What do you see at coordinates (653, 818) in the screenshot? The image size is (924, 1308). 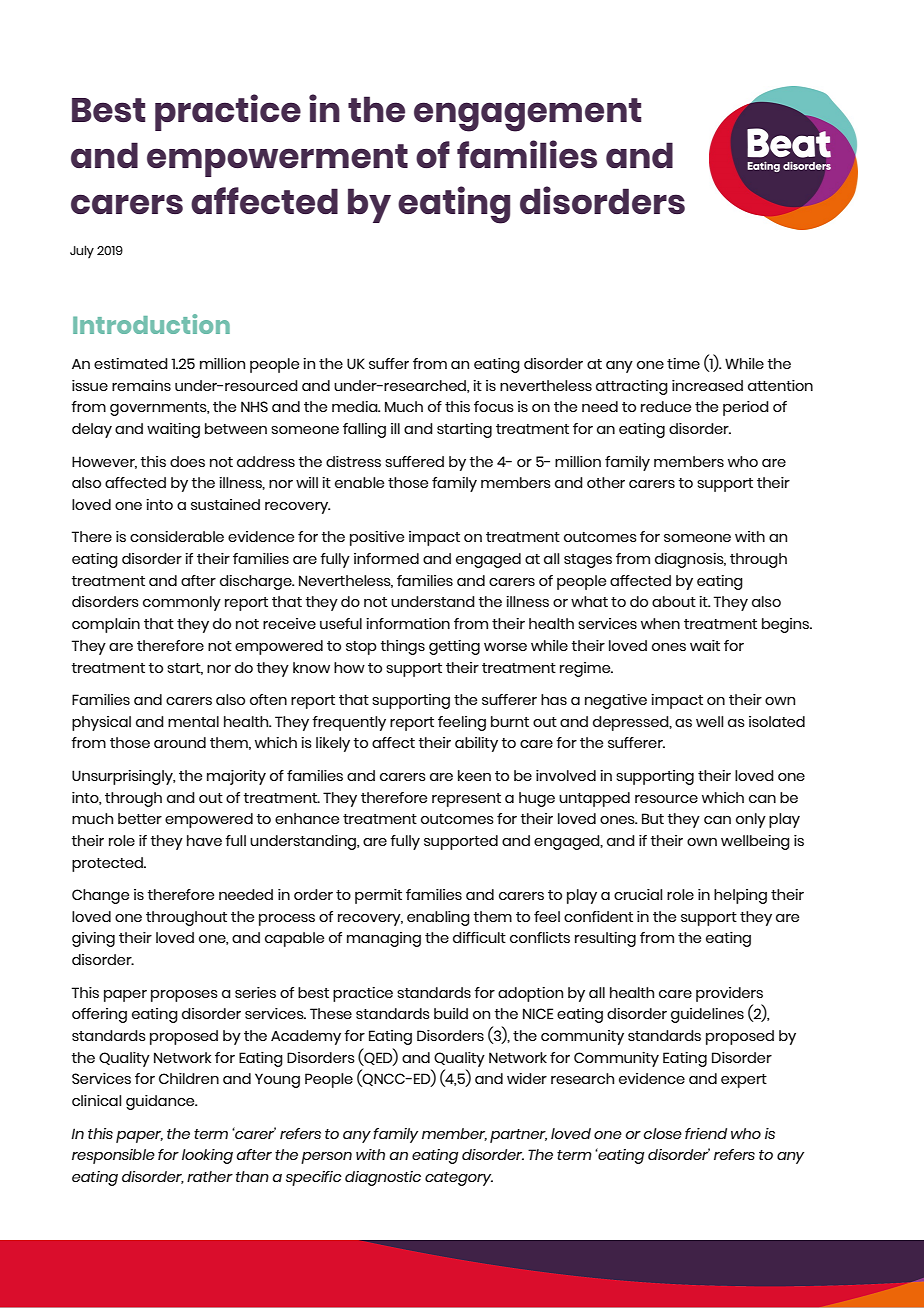 I see `But` at bounding box center [653, 818].
